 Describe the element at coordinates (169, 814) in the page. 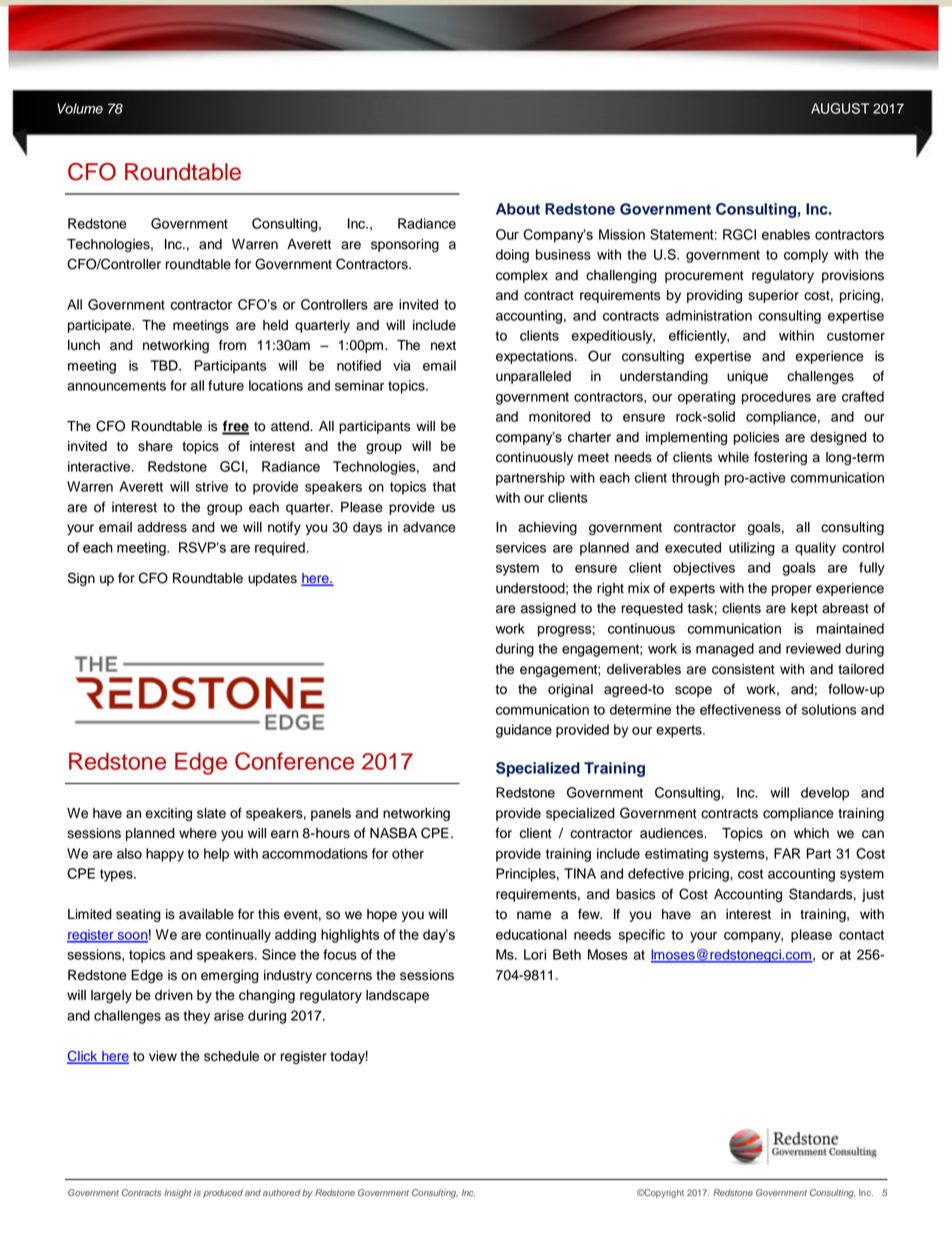

I see `exciting` at that location.
